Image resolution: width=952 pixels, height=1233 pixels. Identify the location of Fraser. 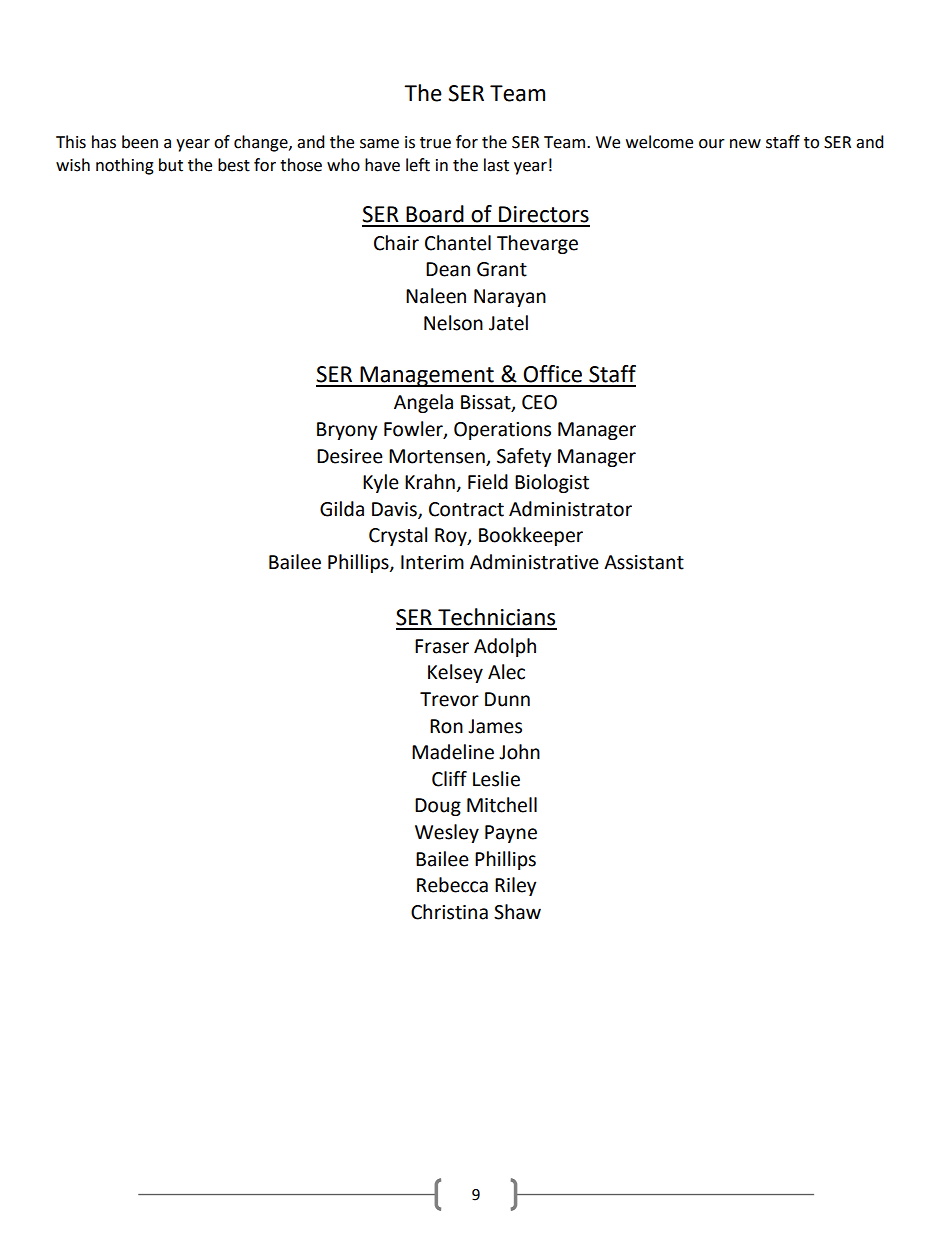
(442, 646).
